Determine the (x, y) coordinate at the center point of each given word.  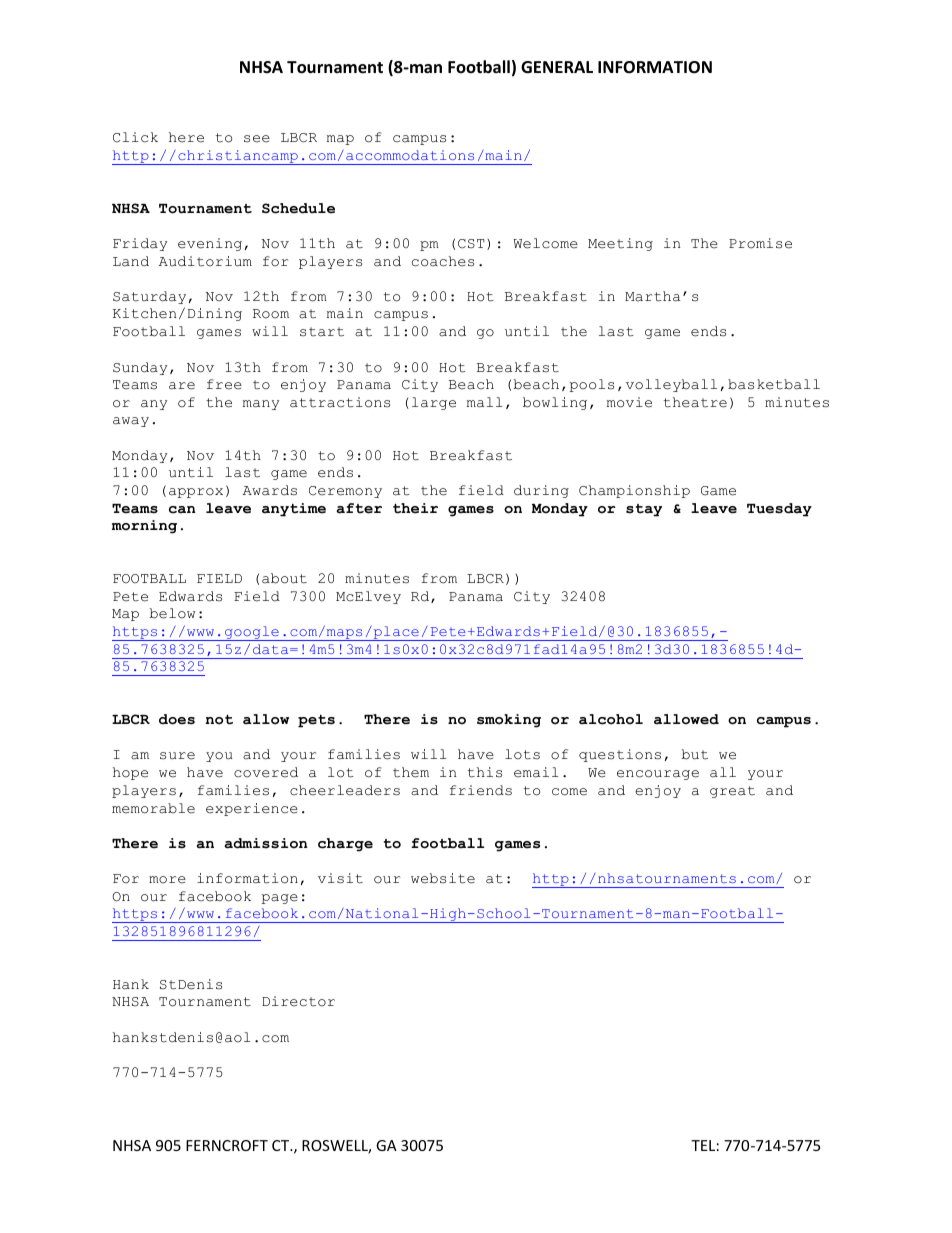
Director (298, 1001)
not (219, 719)
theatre (695, 402)
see (257, 139)
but (695, 754)
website (443, 878)
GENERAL (557, 67)
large (434, 403)
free (224, 384)
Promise (760, 243)
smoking (509, 721)
